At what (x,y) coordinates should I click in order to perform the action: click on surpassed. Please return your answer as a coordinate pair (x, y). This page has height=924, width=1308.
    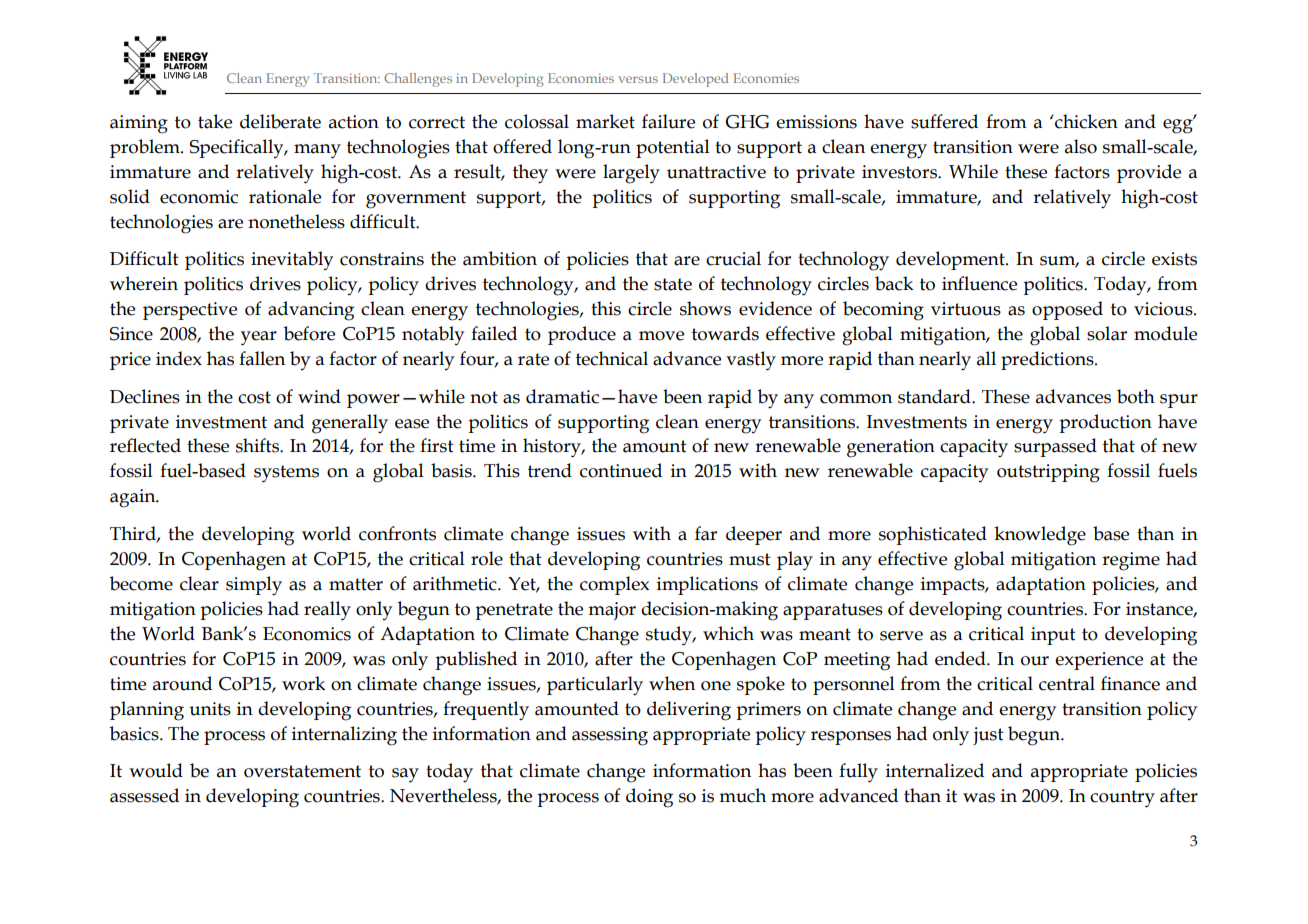
    Looking at the image, I should click on (1055, 447).
